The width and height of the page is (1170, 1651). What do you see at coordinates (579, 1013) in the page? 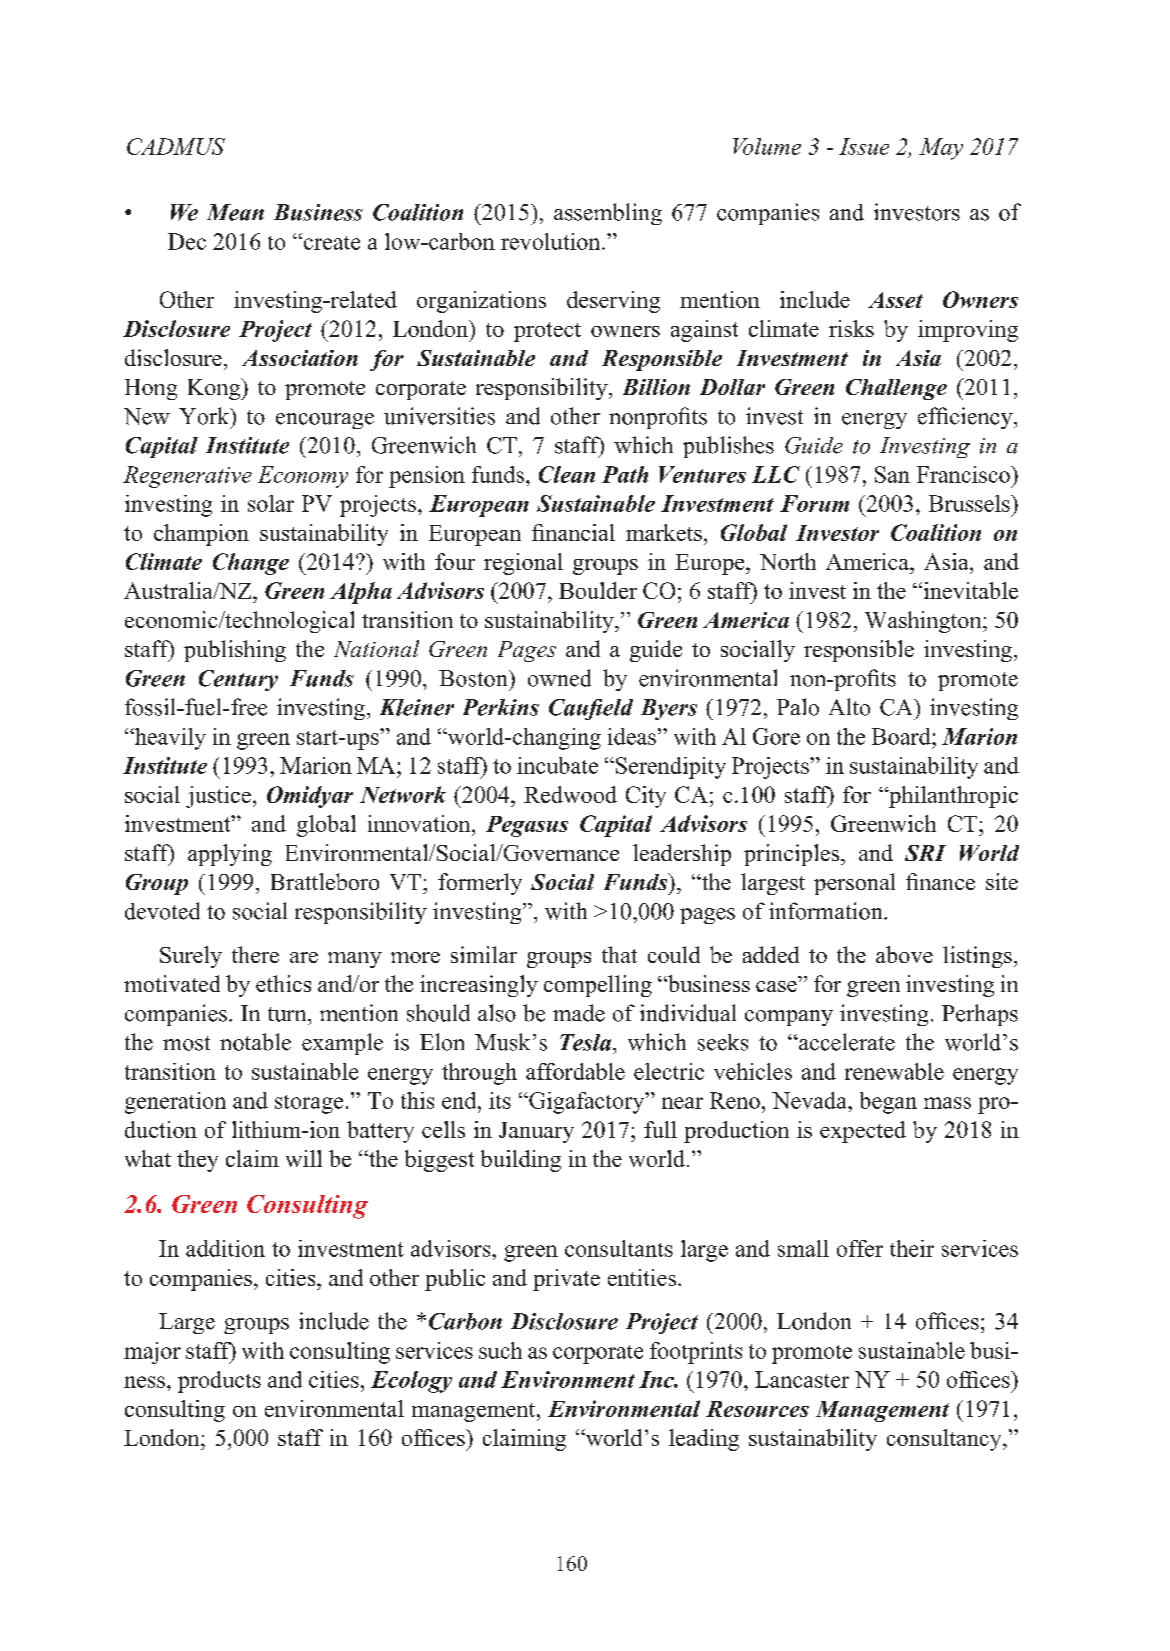
I see `made` at bounding box center [579, 1013].
